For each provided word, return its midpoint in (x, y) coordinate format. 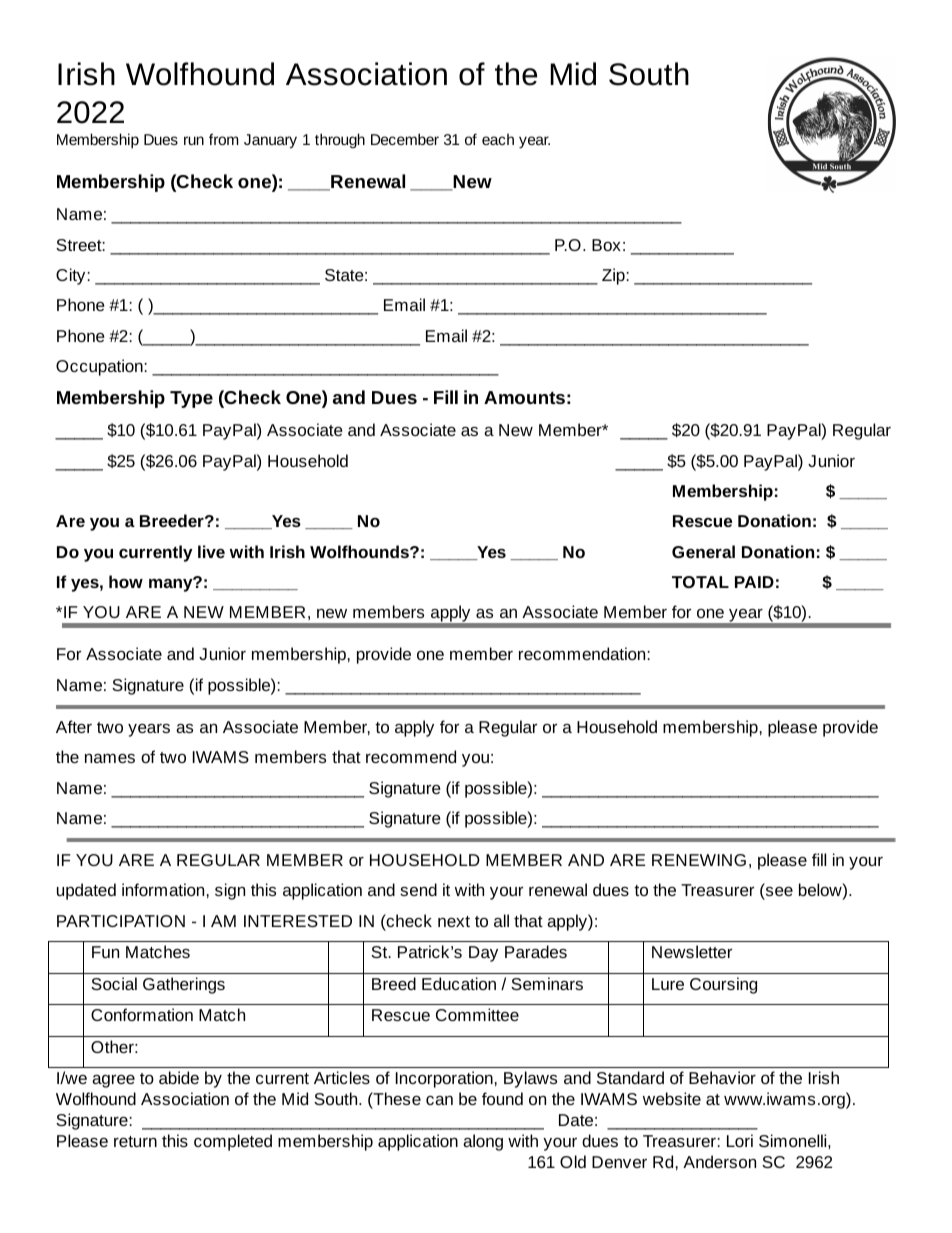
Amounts (524, 397)
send (418, 889)
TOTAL (700, 582)
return (135, 1141)
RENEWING (699, 860)
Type (191, 399)
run (194, 140)
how (126, 581)
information (163, 889)
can (439, 1100)
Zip (613, 276)
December (405, 139)
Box (606, 245)
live (211, 551)
